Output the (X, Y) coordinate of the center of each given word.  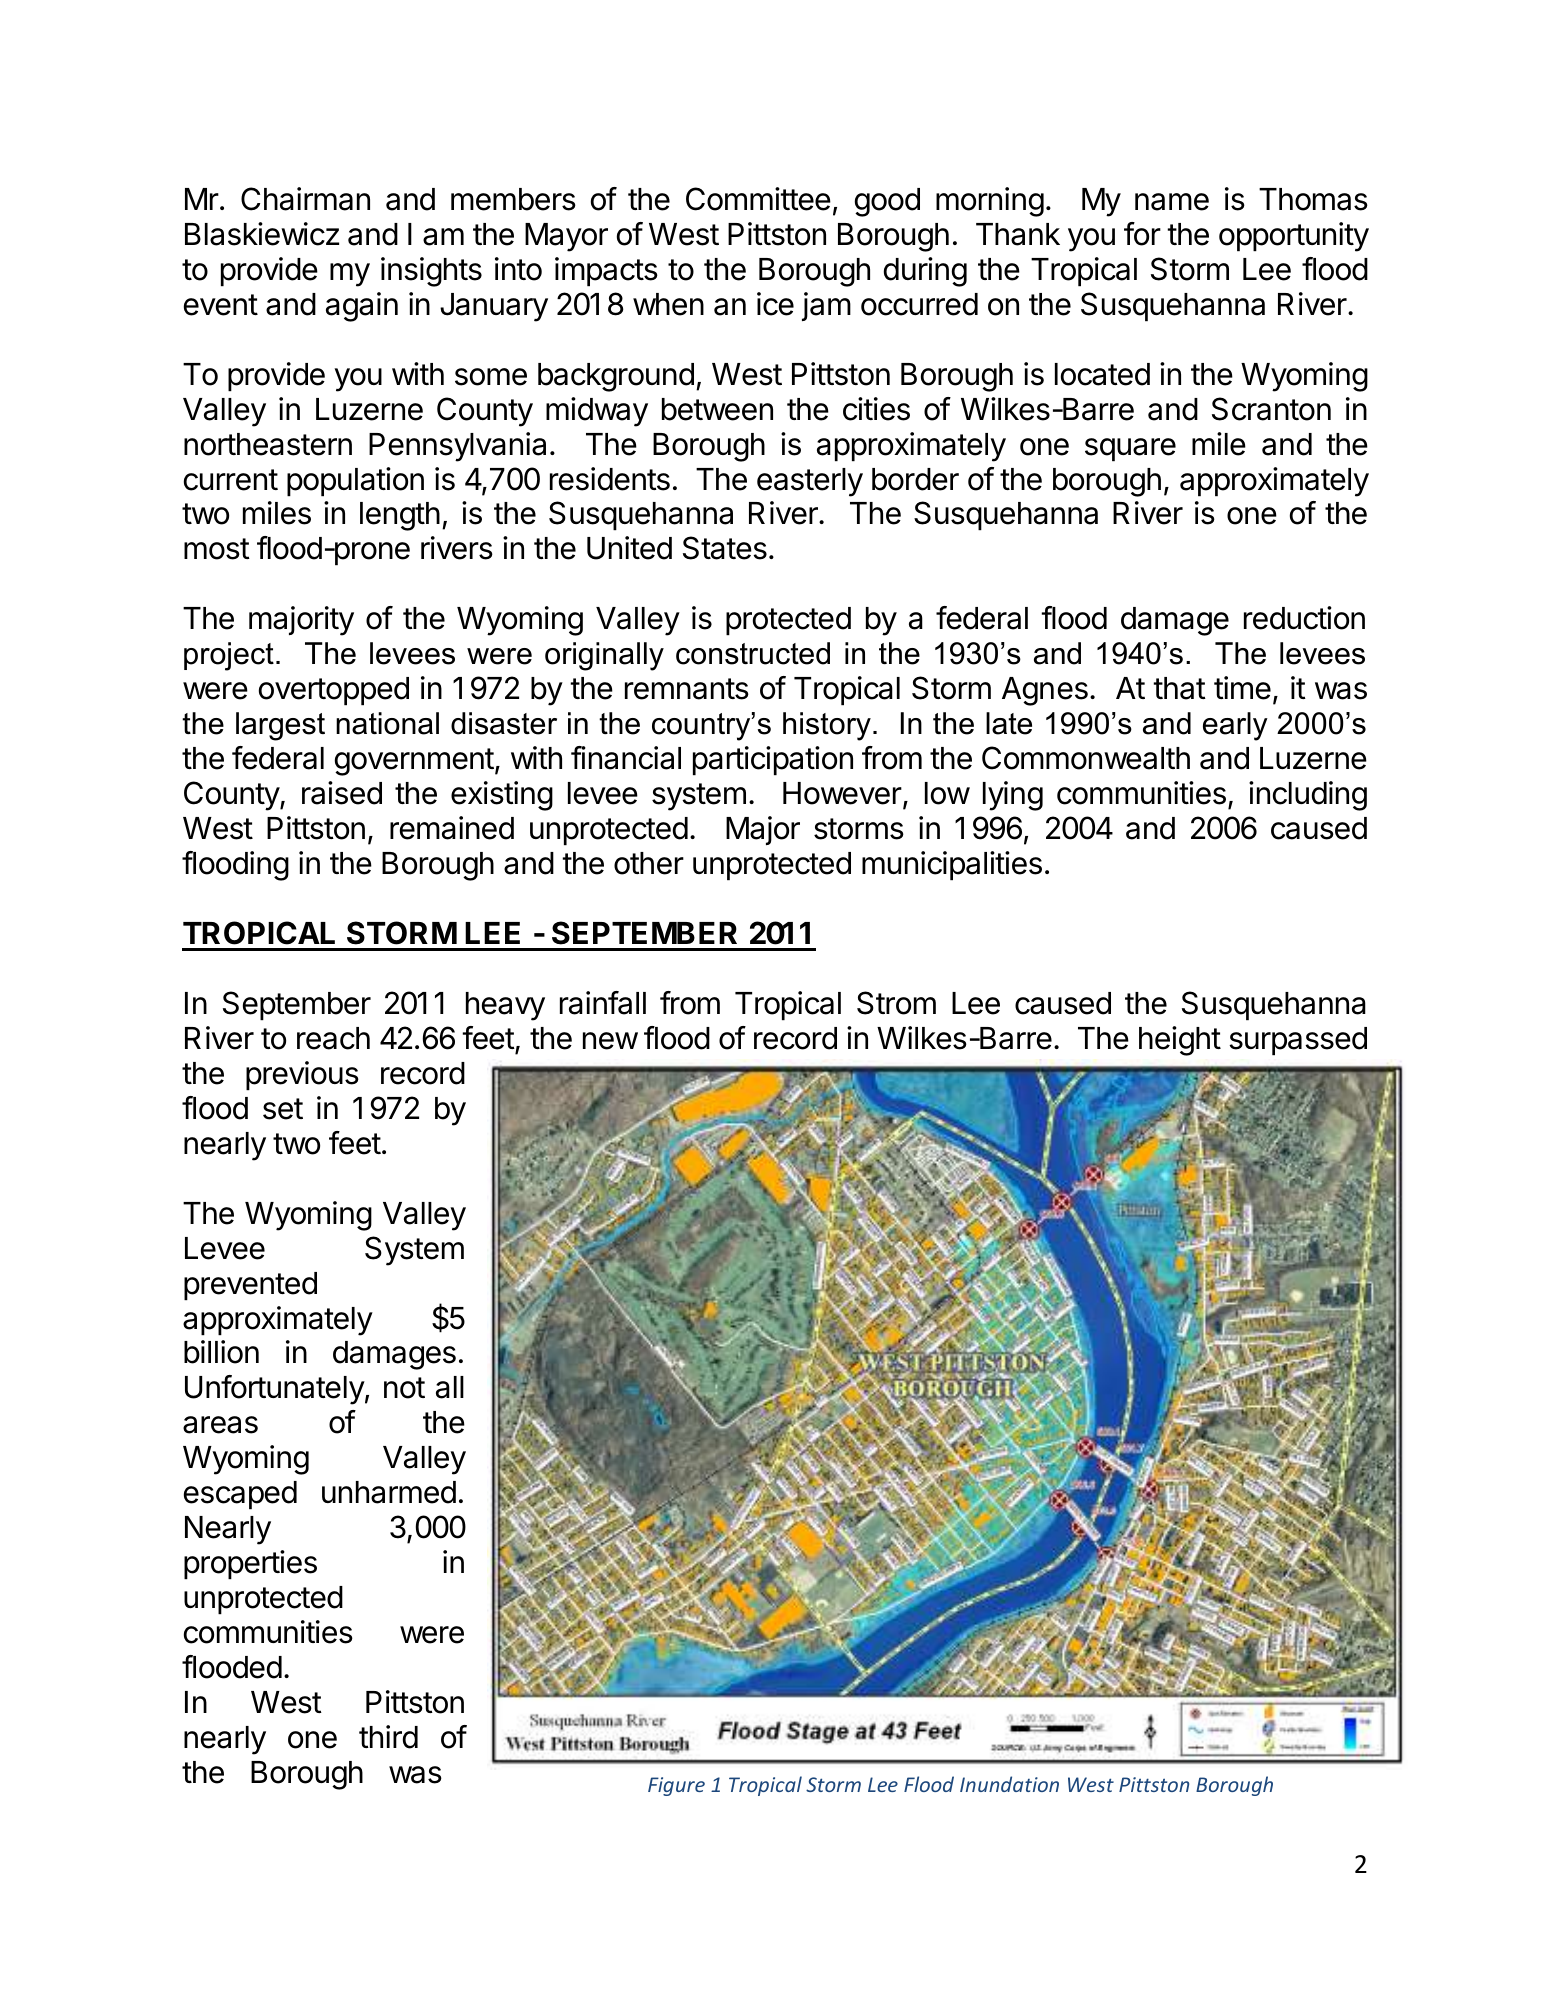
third (388, 1737)
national (387, 723)
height (1180, 1041)
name (1172, 202)
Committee (758, 199)
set (283, 1109)
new (610, 1041)
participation (773, 761)
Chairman (305, 199)
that (1179, 688)
